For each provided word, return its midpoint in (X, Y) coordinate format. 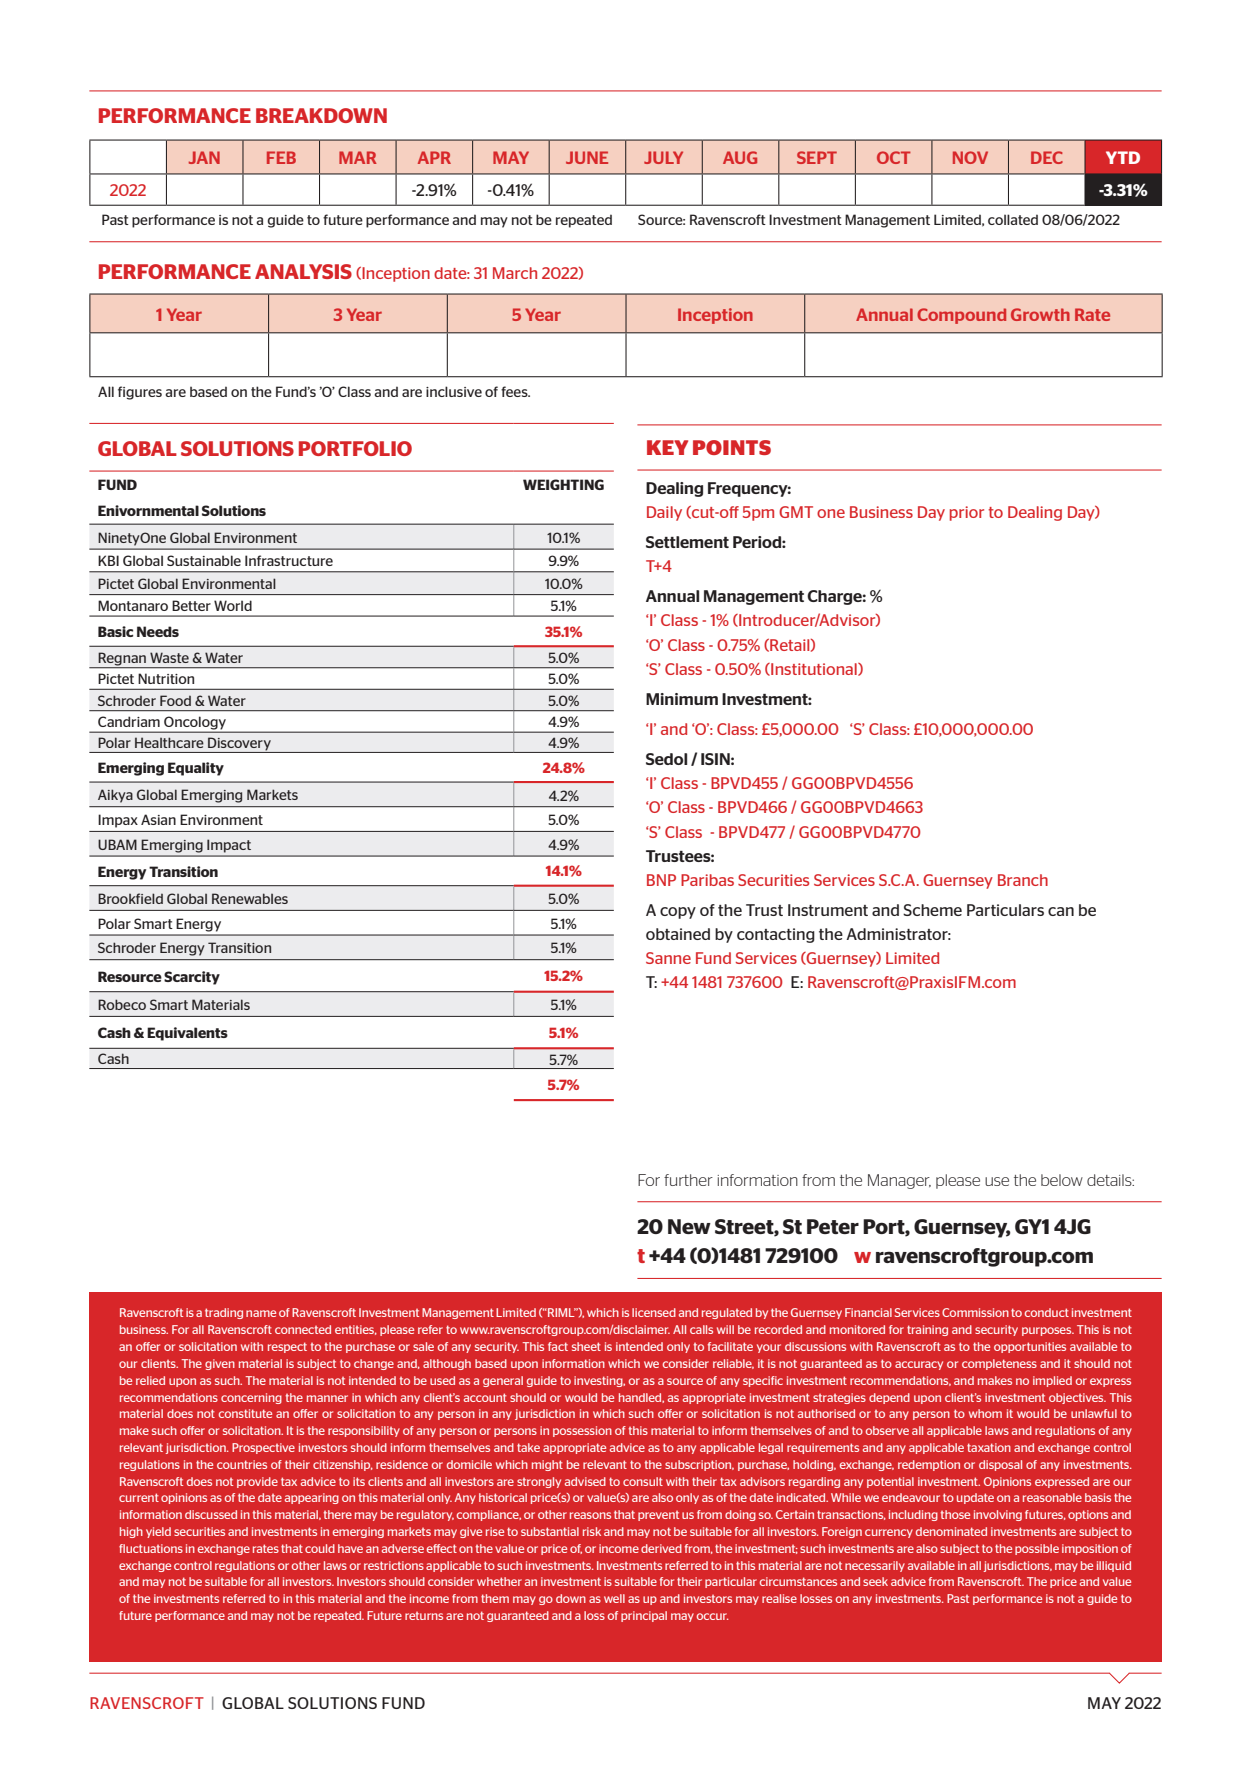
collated (1013, 219)
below (1062, 1180)
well (614, 1598)
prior (967, 513)
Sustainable (204, 560)
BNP (661, 880)
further (688, 1180)
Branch (1023, 880)
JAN (204, 157)
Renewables (250, 898)
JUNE (587, 157)
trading (224, 1313)
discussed (211, 1514)
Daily (664, 513)
